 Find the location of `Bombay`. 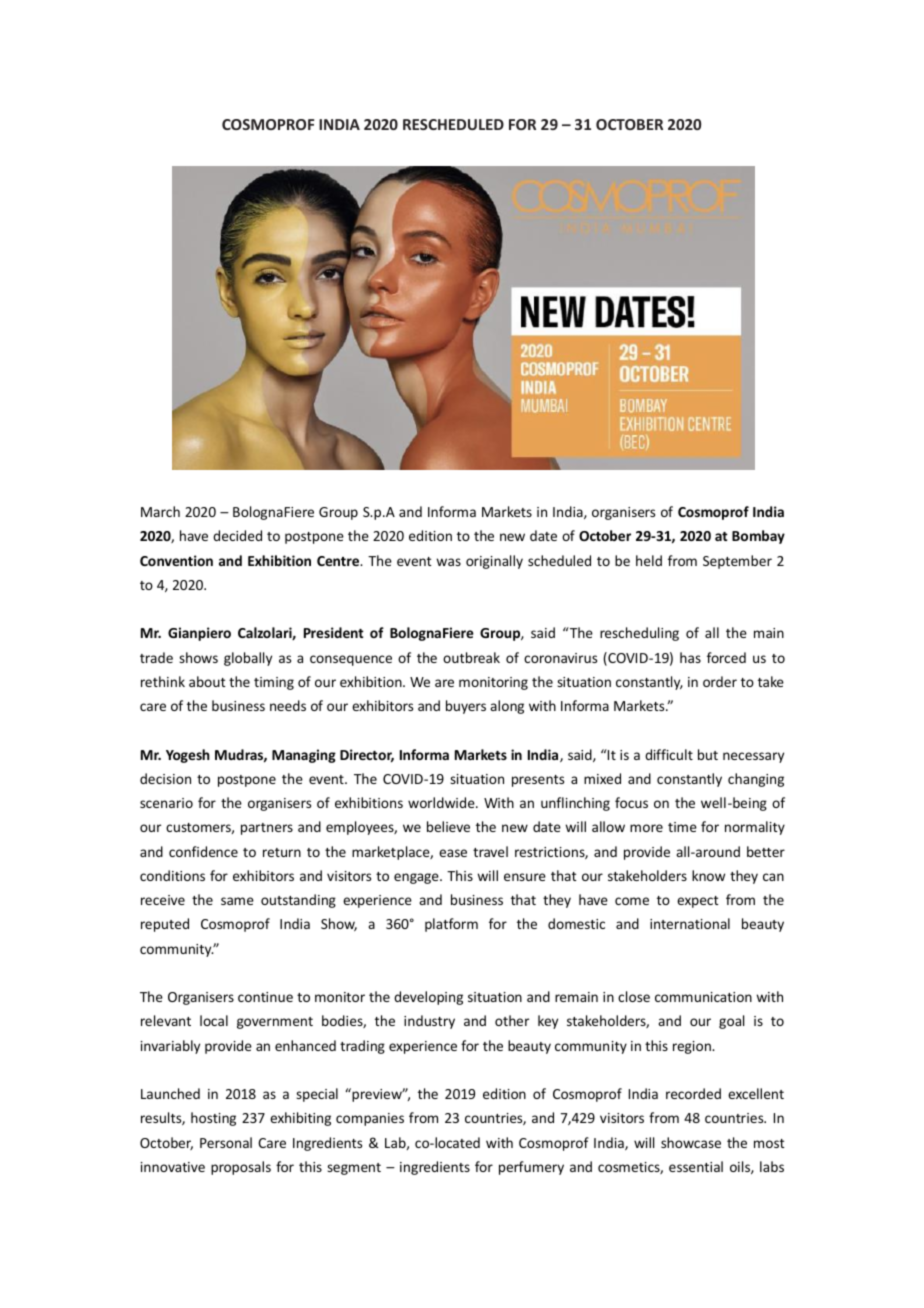

Bombay is located at coordinates (758, 537).
